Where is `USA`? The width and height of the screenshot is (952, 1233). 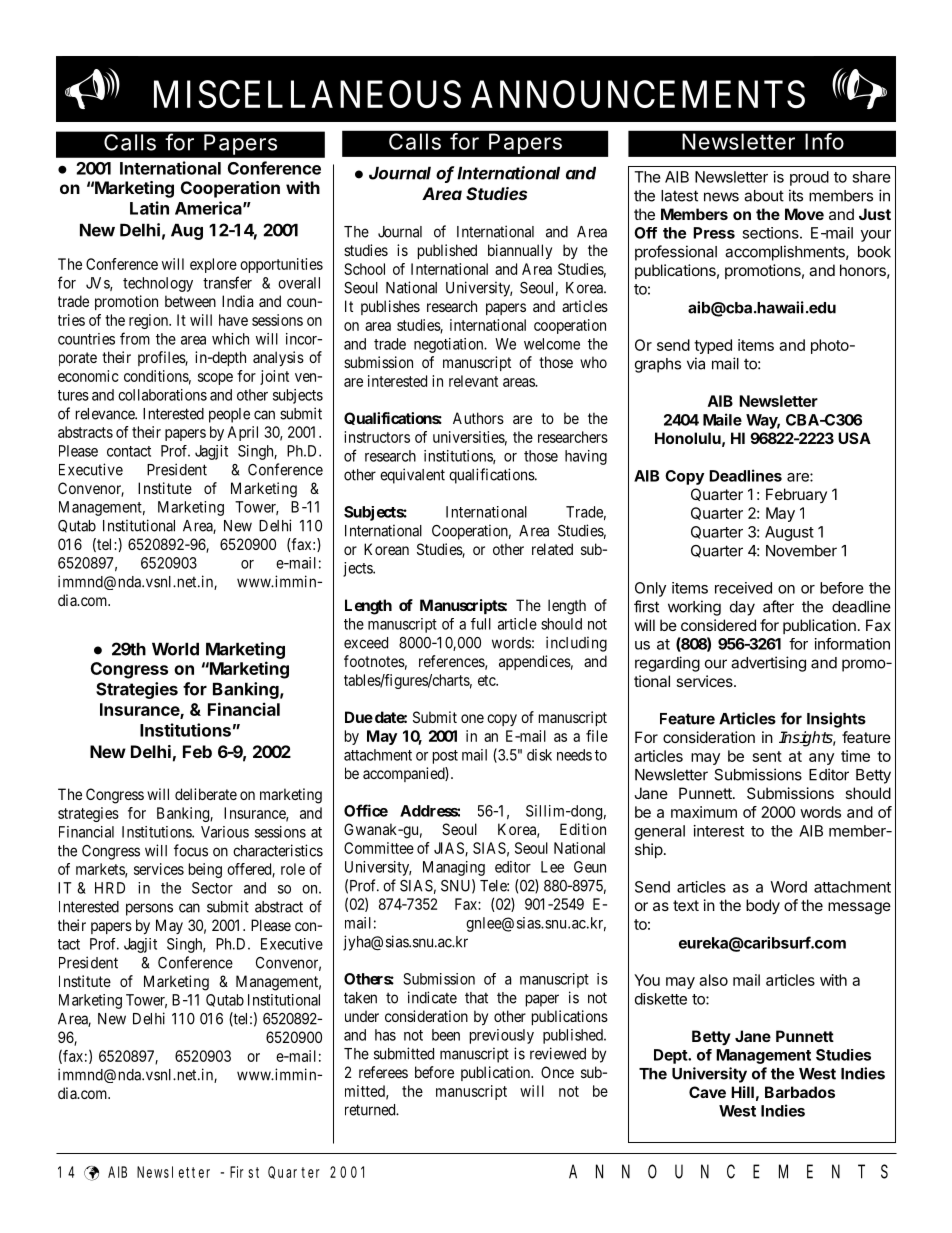
USA is located at coordinates (854, 438).
